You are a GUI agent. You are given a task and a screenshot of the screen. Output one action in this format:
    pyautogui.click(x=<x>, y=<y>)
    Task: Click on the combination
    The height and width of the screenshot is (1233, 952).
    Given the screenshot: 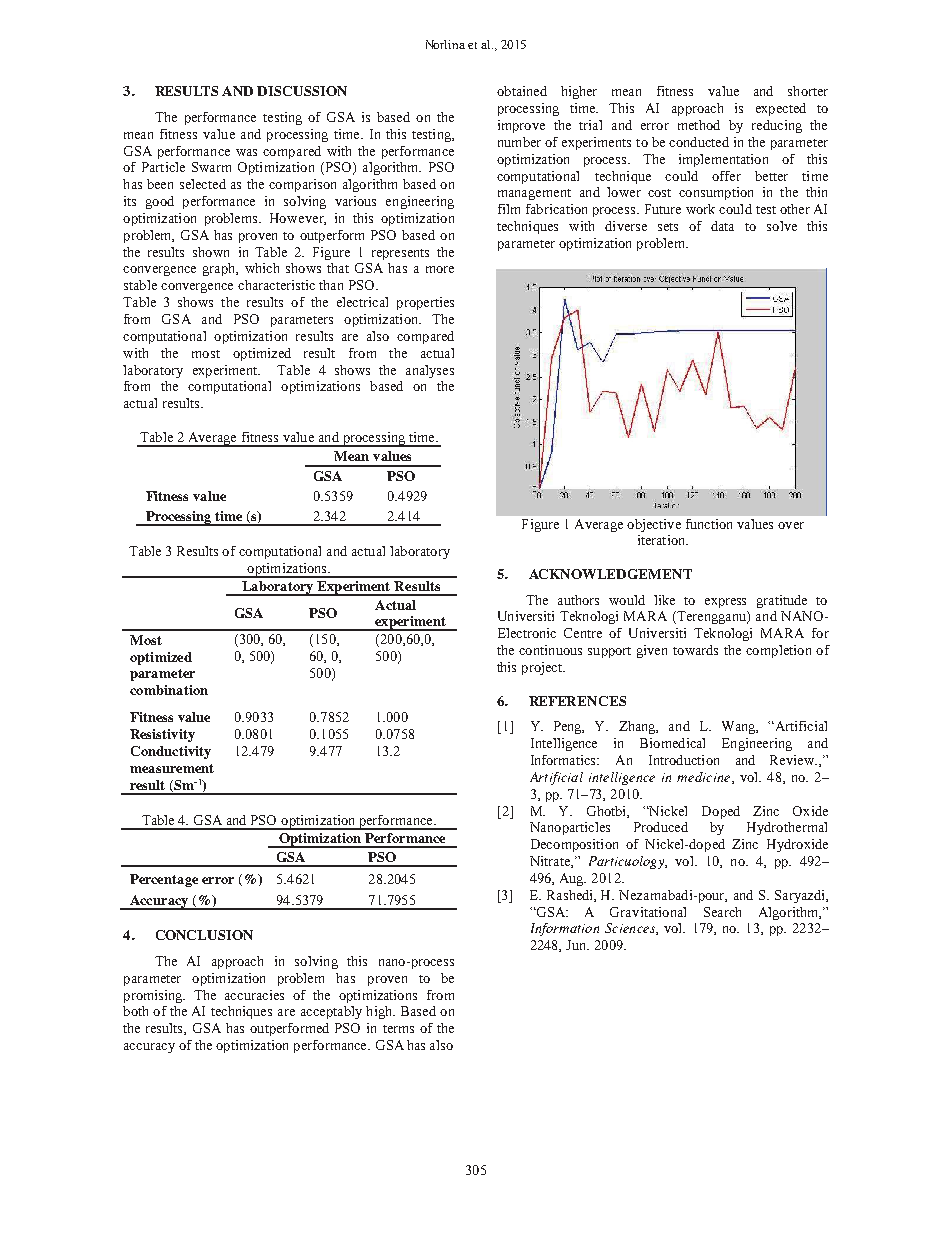 What is the action you would take?
    pyautogui.click(x=169, y=690)
